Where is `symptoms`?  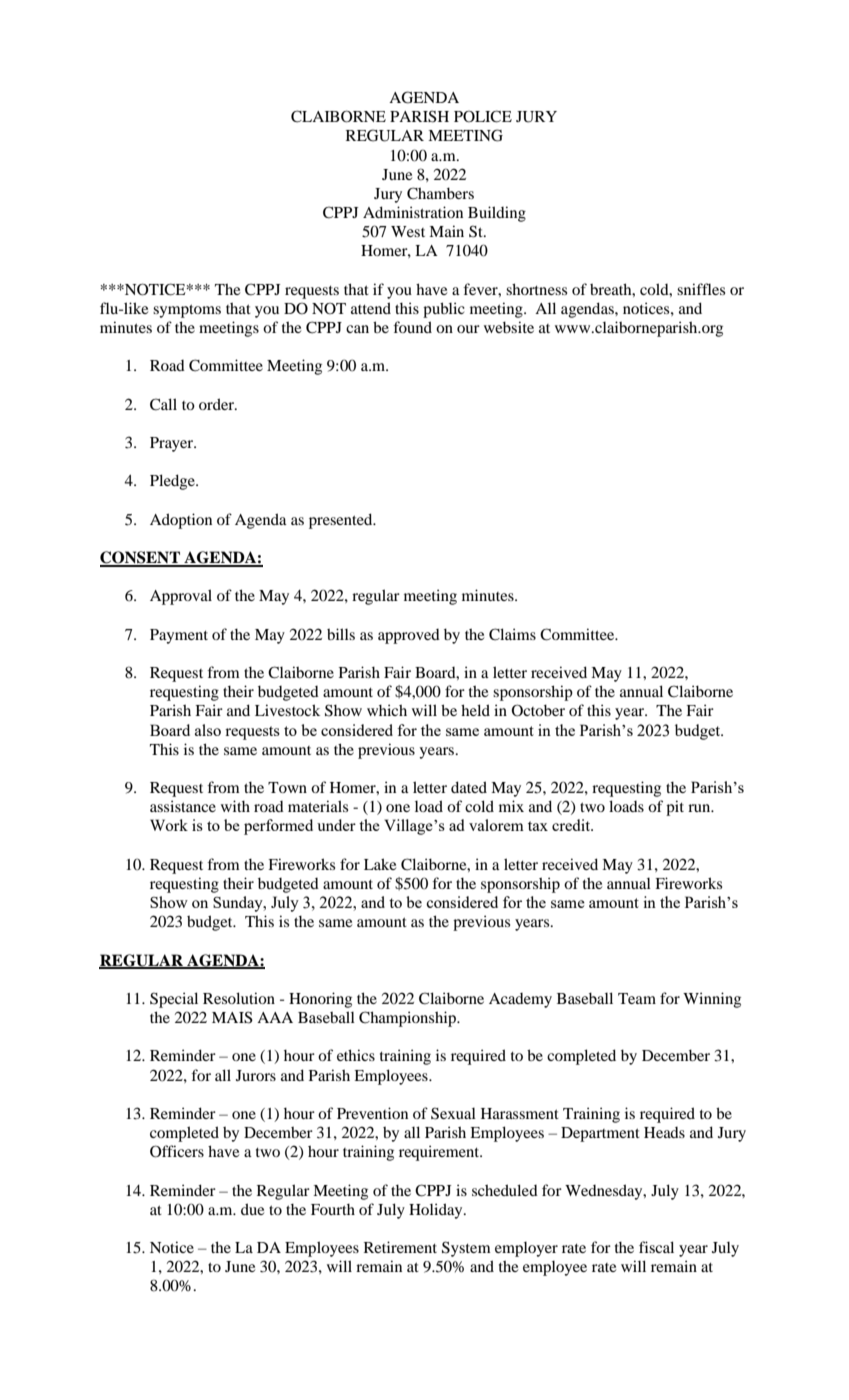 symptoms is located at coordinates (187, 311).
